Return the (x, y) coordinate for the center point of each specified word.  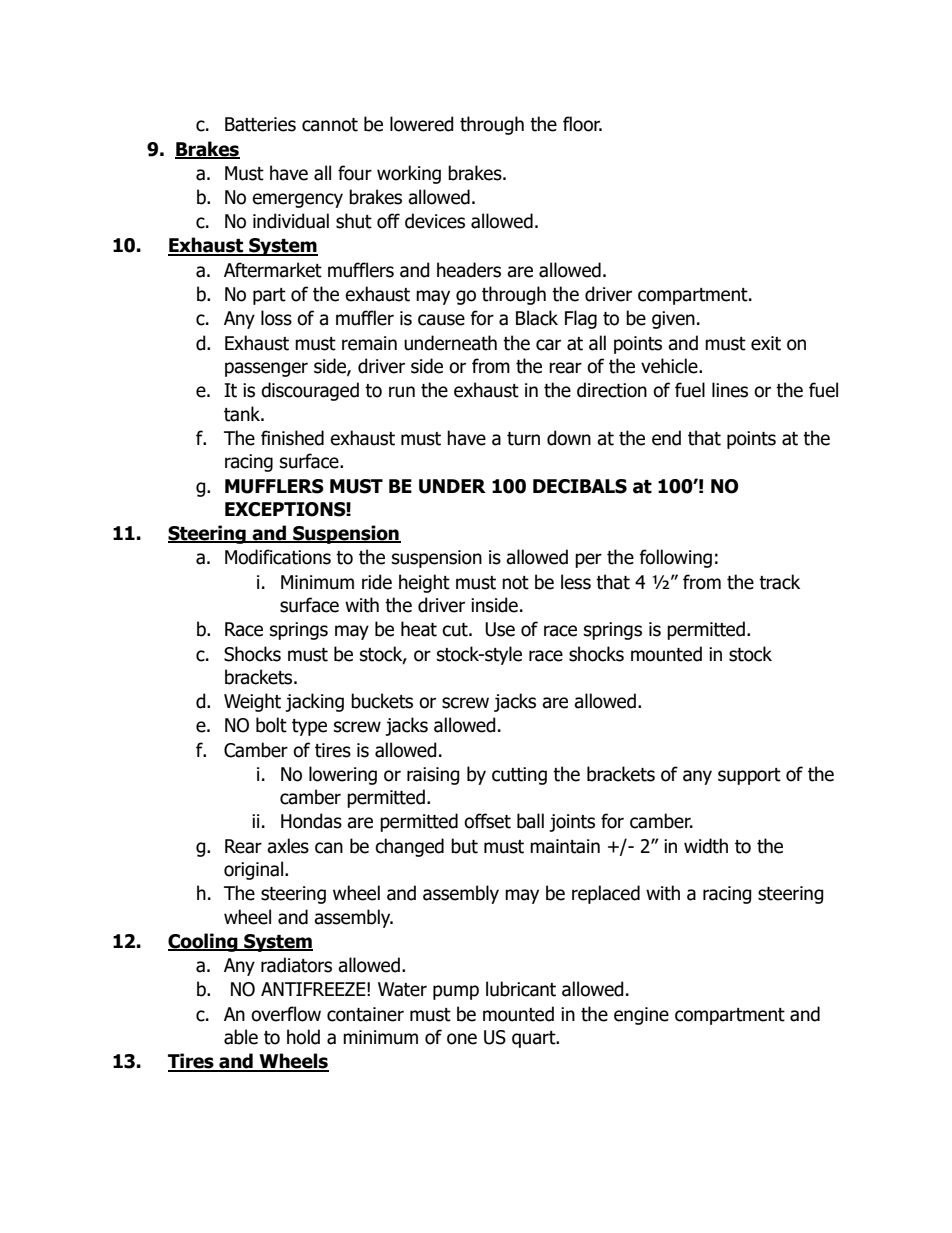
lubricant (521, 989)
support (749, 776)
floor (582, 124)
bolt (271, 725)
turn (523, 439)
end (666, 438)
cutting (519, 776)
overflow (286, 1014)
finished (292, 438)
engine (641, 1016)
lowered (422, 124)
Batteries (260, 124)
